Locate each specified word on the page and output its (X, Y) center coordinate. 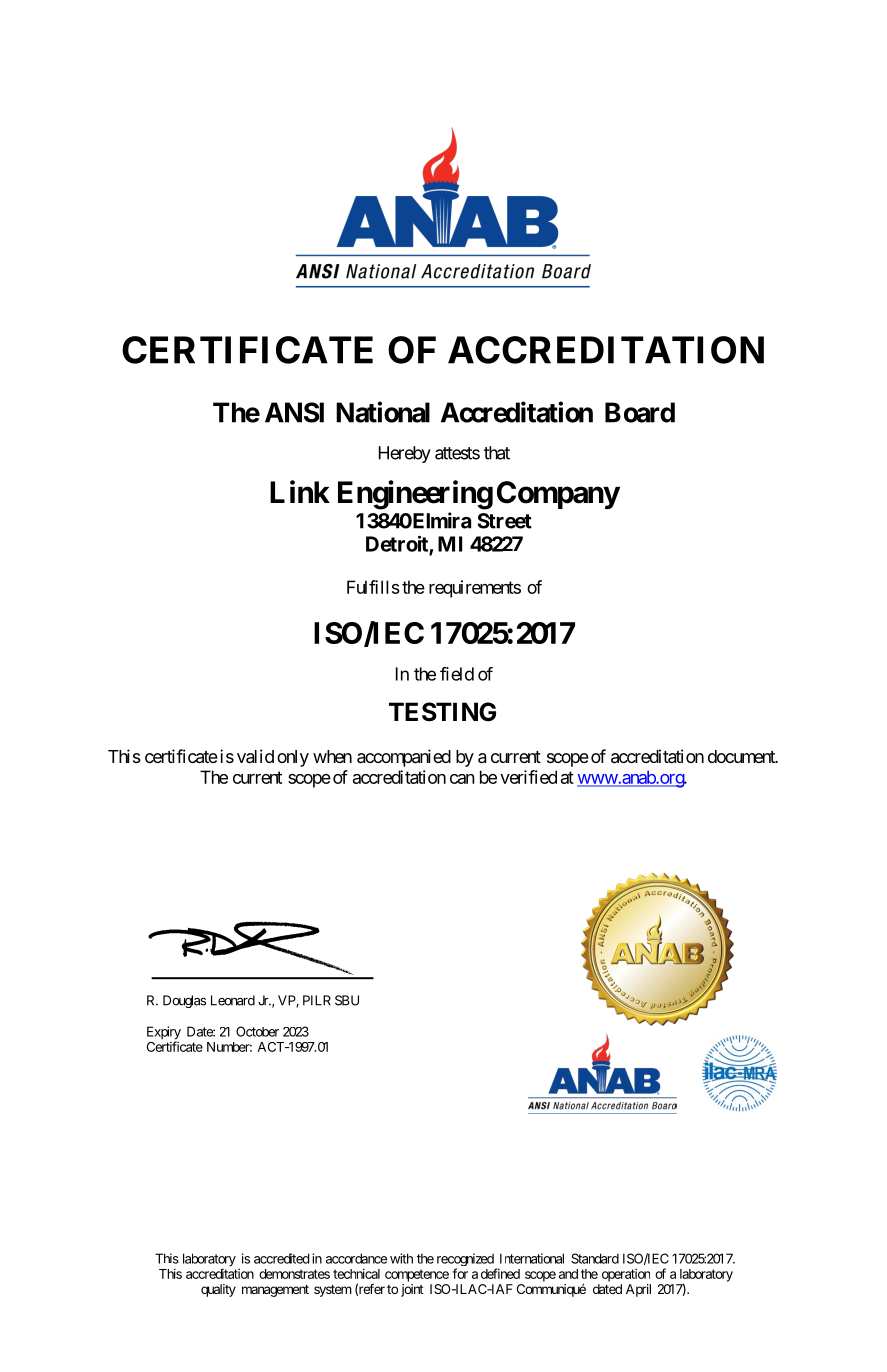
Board (640, 412)
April (638, 1290)
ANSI (294, 412)
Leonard (233, 1000)
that (497, 453)
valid (255, 756)
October (257, 1031)
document (742, 756)
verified (528, 777)
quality (218, 1290)
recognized (465, 1261)
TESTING (442, 712)
